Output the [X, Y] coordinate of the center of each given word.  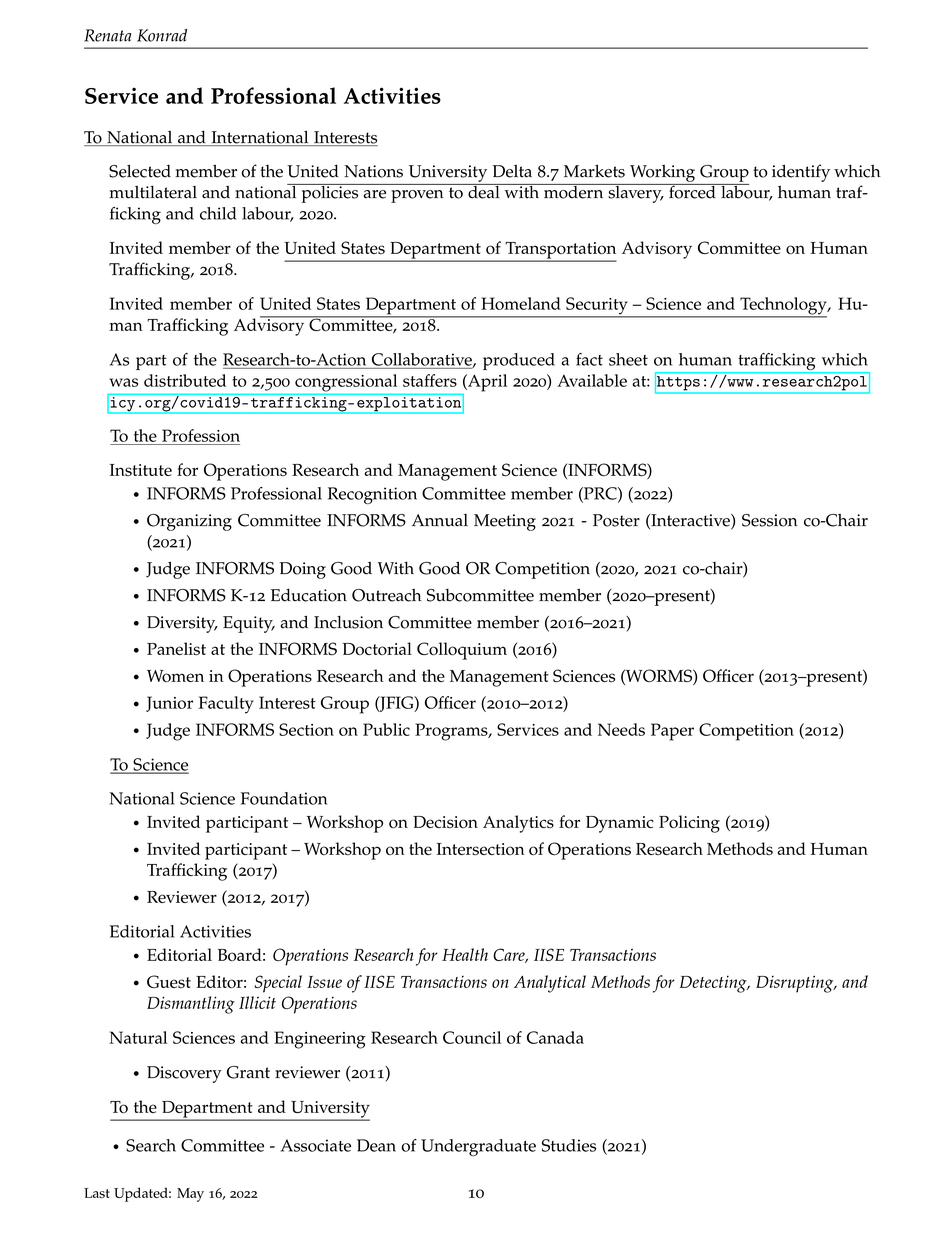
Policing [689, 824]
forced [692, 191]
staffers [430, 380]
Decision [445, 822]
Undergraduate [478, 1147]
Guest [169, 981]
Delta [512, 171]
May [190, 1195]
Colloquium [462, 651]
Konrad [162, 35]
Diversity [182, 624]
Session [770, 520]
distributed [185, 380]
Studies [569, 1145]
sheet [628, 359]
